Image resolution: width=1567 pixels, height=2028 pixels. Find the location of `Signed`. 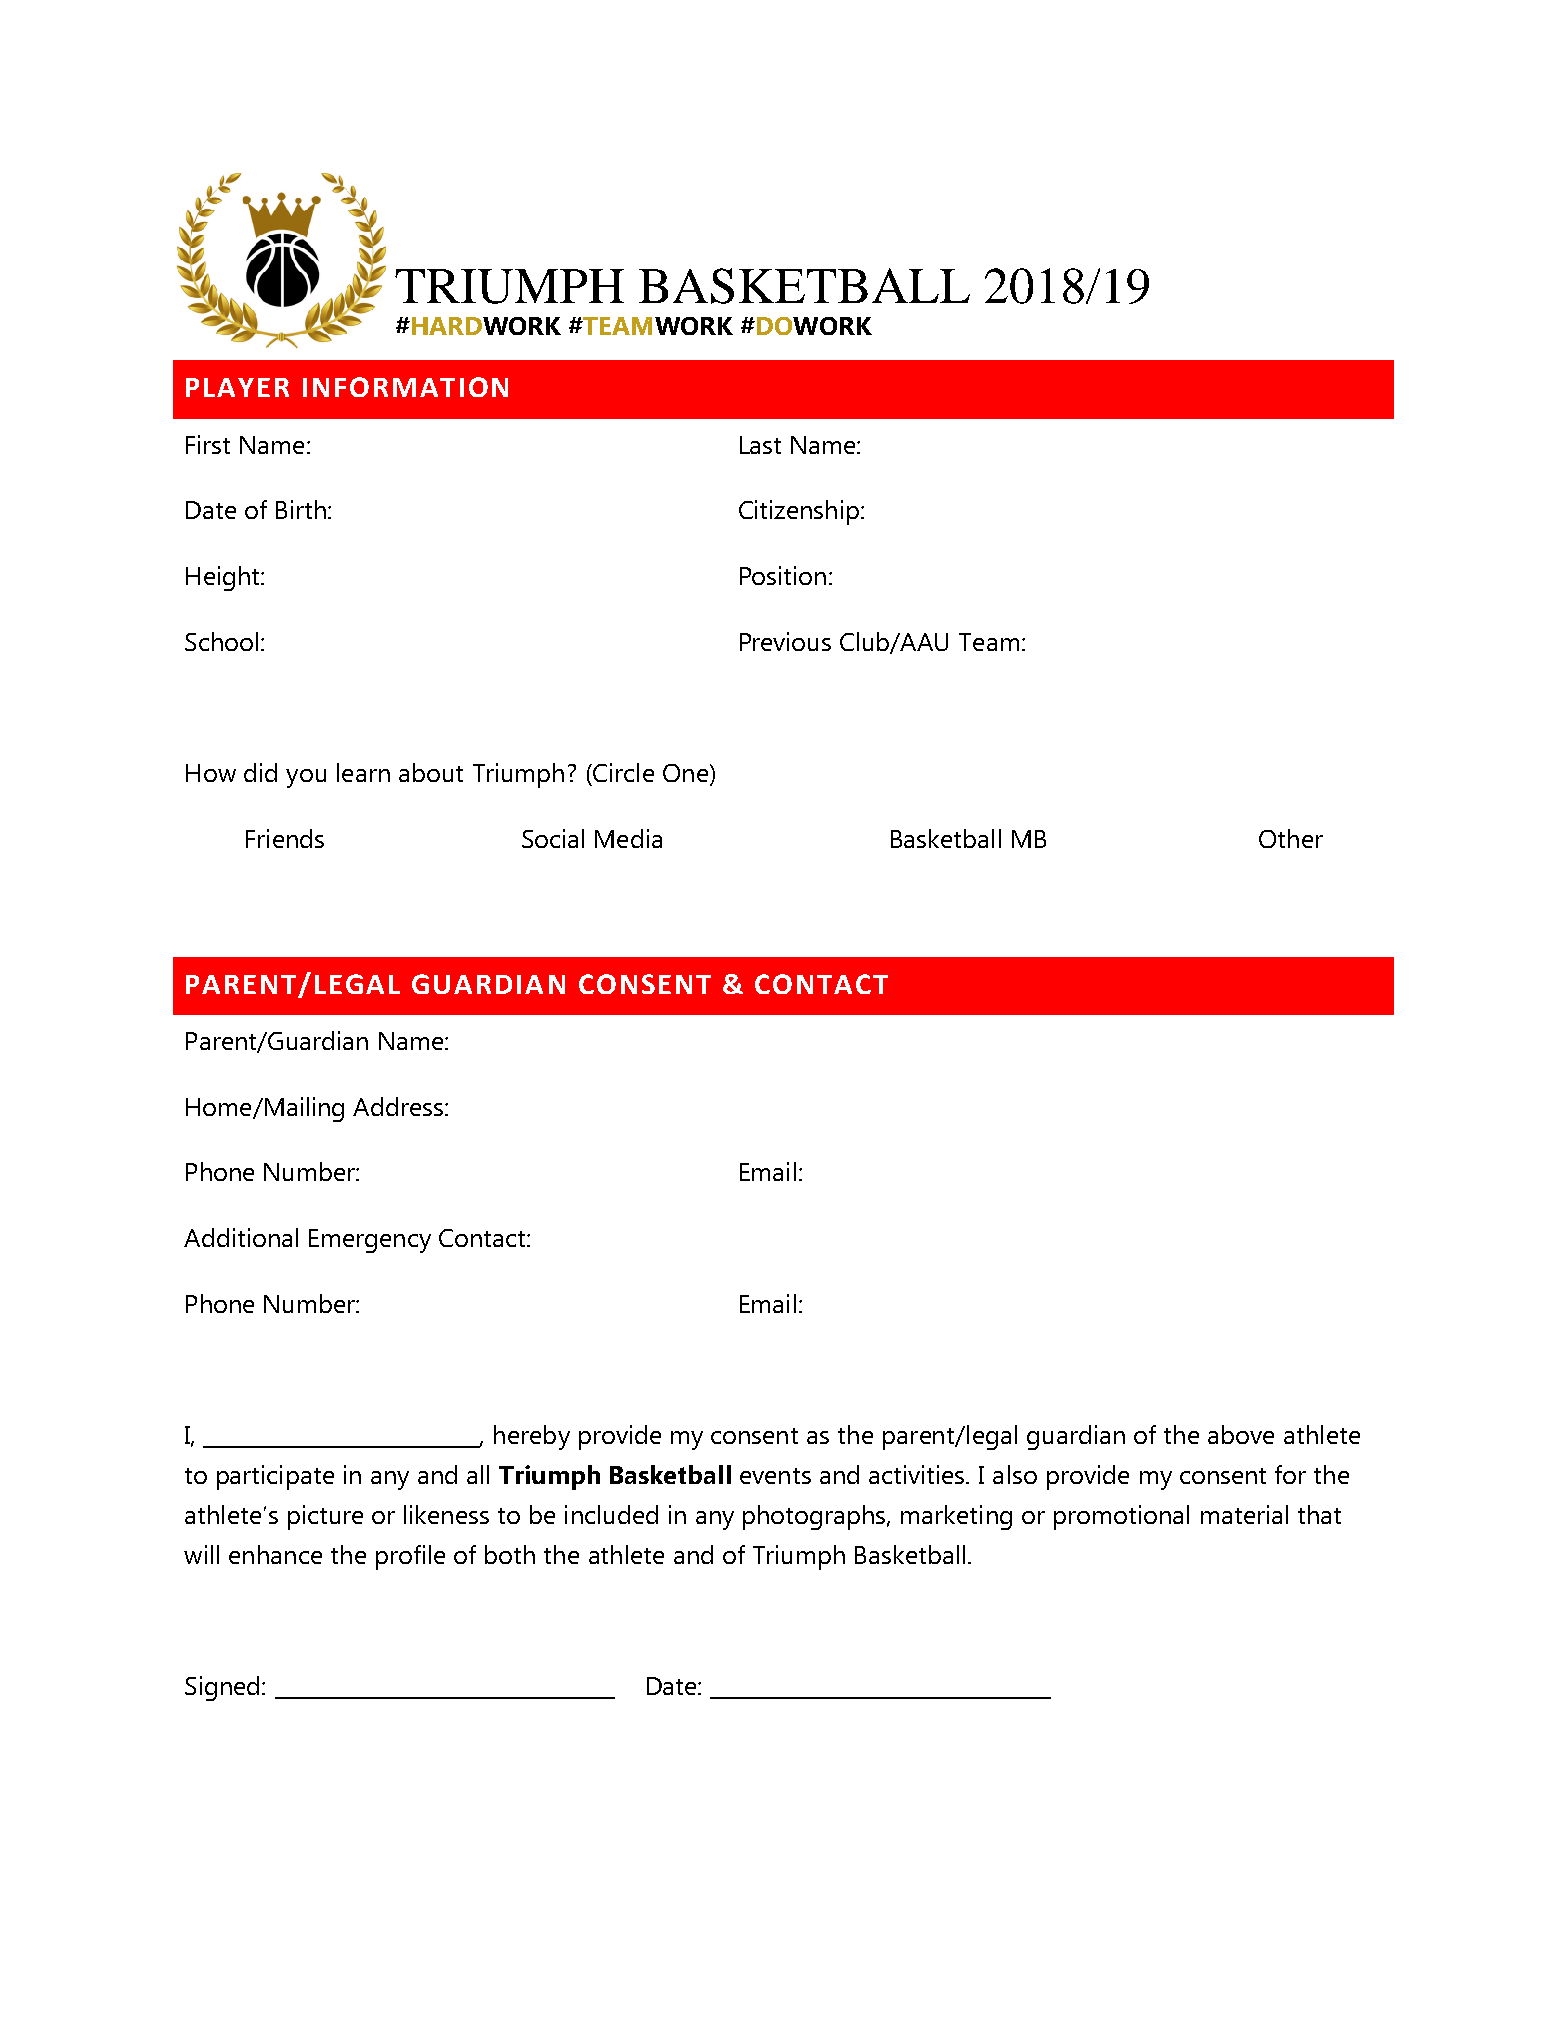

Signed is located at coordinates (222, 1688).
